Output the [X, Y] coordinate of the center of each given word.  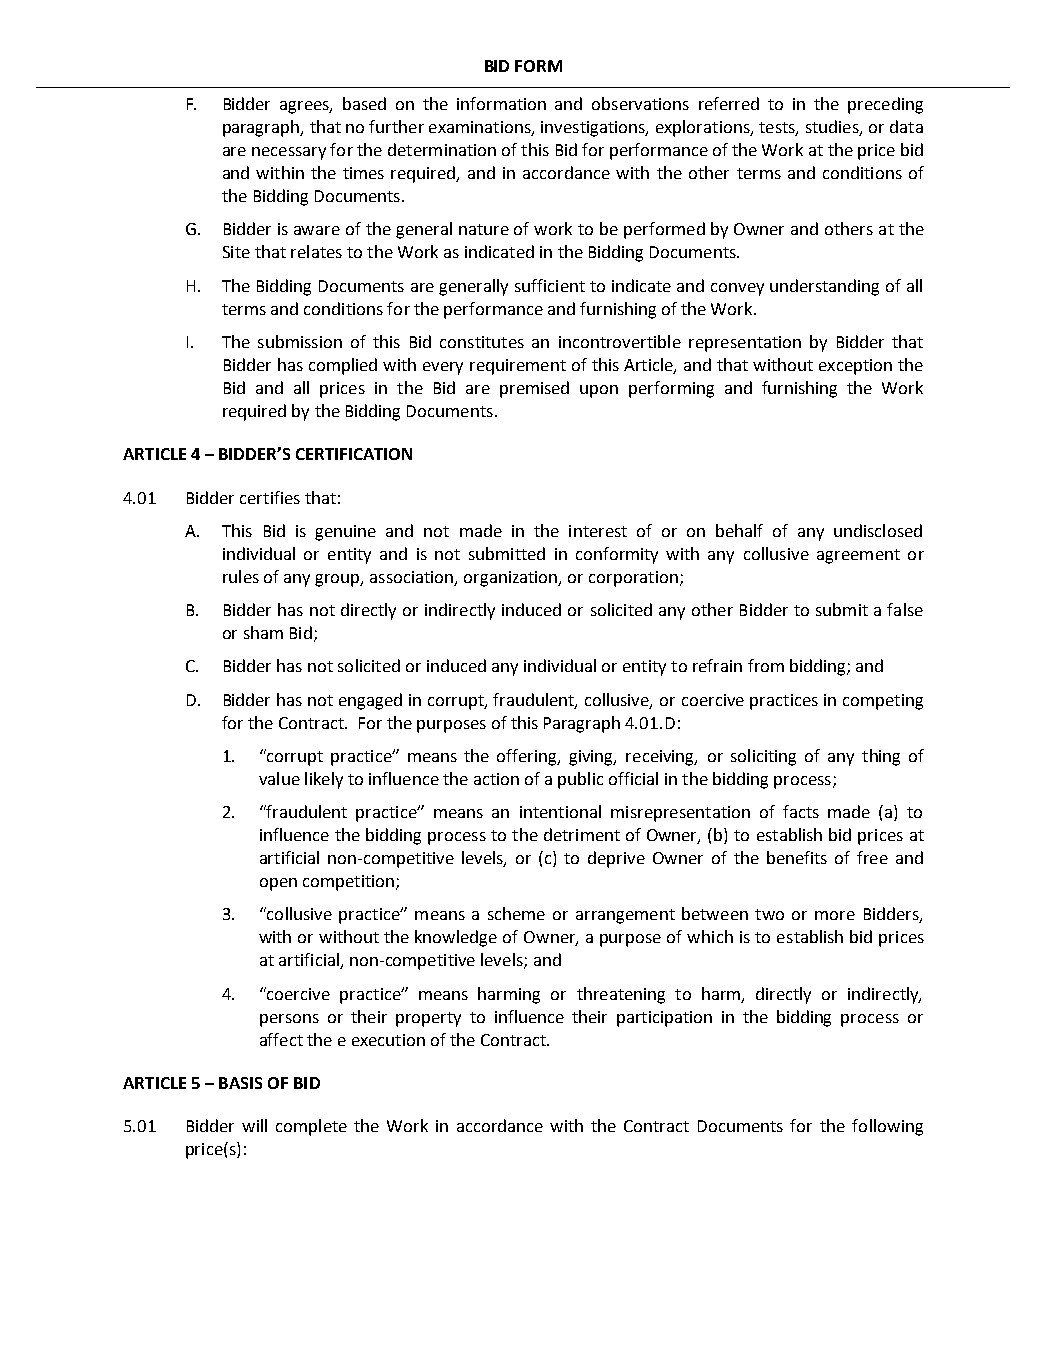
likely [324, 780]
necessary [289, 153]
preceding [885, 105]
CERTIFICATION [354, 454]
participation [664, 1019]
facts [801, 811]
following [887, 1127]
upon [599, 391]
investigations [594, 129]
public [580, 780]
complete [311, 1127]
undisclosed [878, 530]
